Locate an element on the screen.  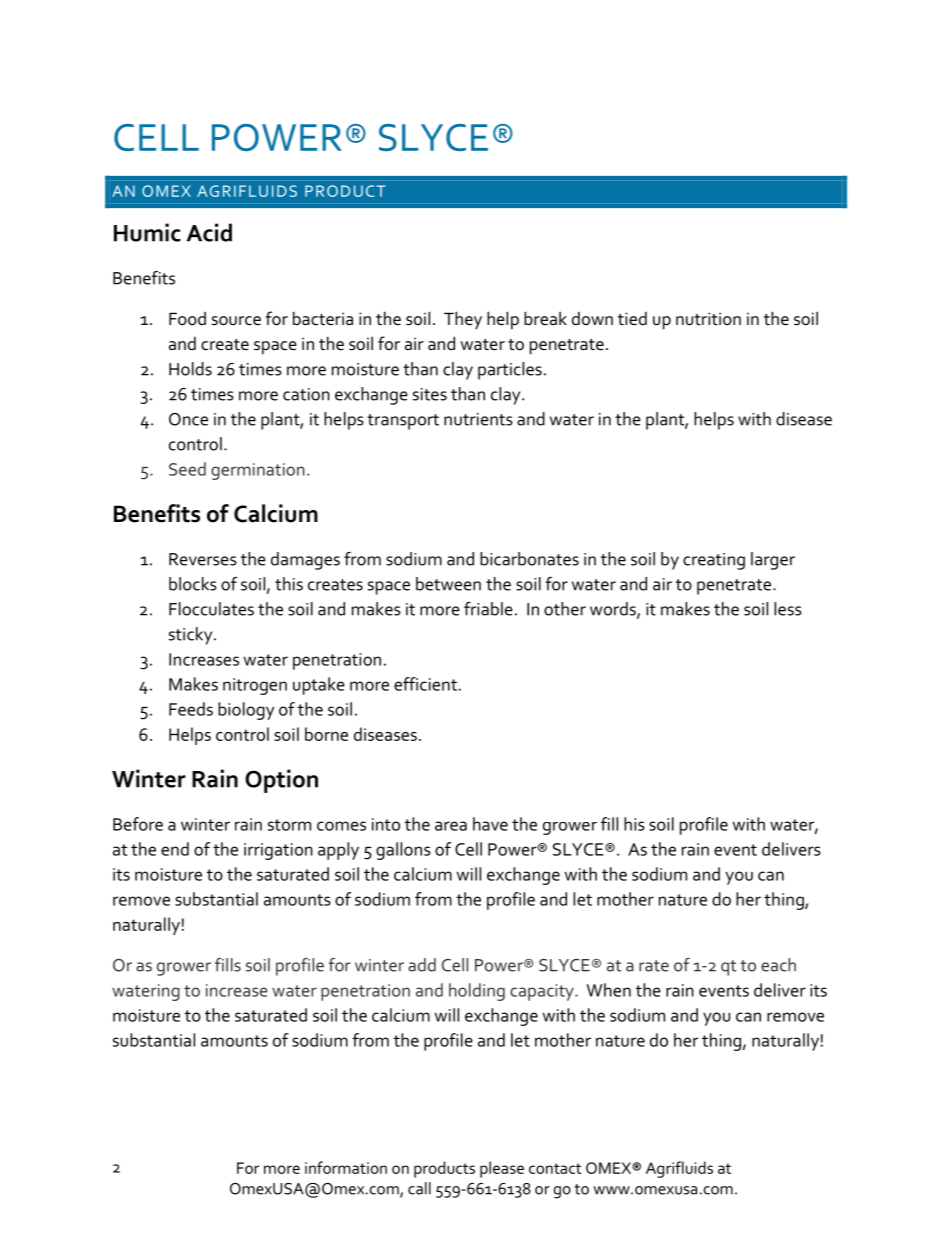
each is located at coordinates (778, 965).
